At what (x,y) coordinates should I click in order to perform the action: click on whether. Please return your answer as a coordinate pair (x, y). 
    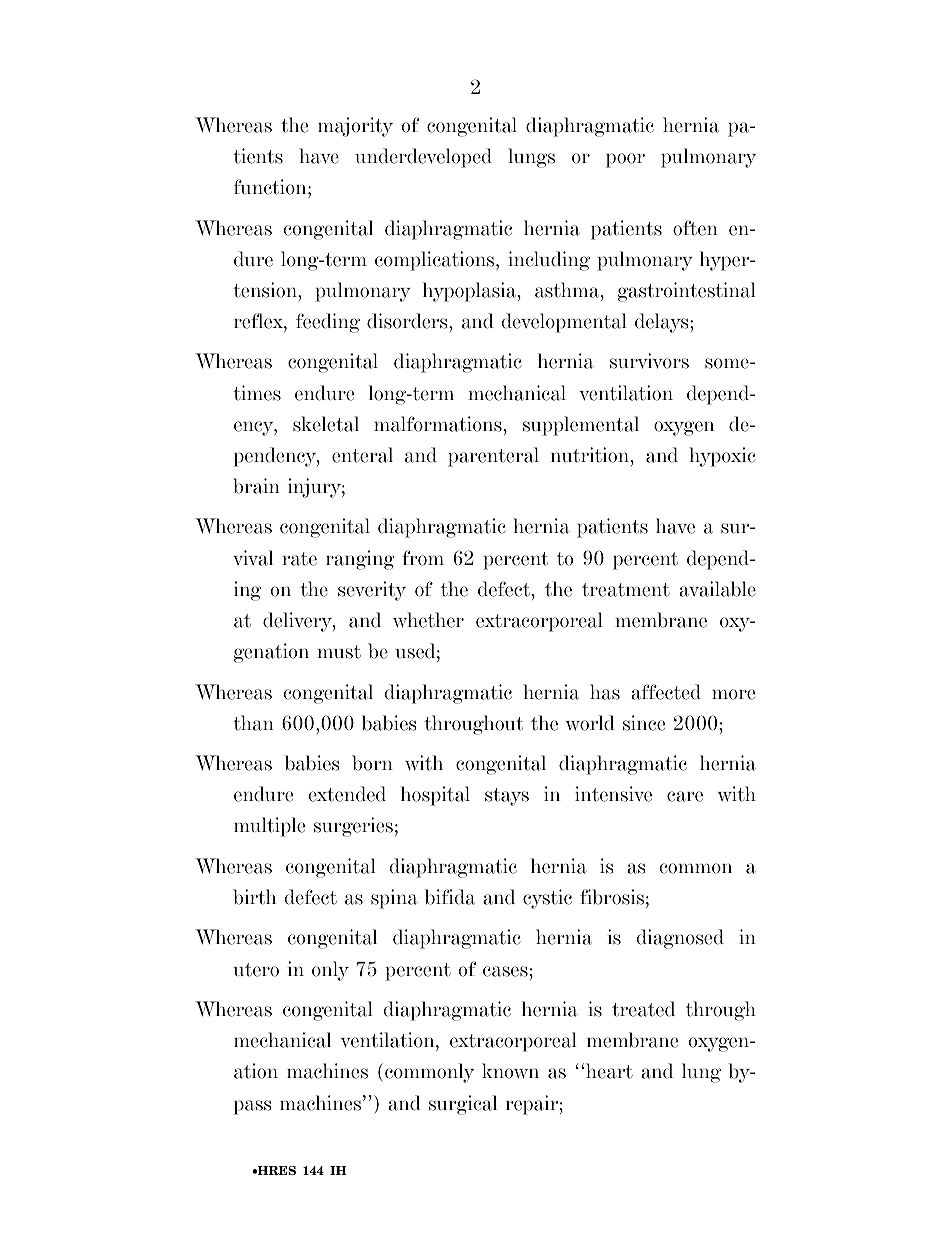
    Looking at the image, I should click on (428, 620).
